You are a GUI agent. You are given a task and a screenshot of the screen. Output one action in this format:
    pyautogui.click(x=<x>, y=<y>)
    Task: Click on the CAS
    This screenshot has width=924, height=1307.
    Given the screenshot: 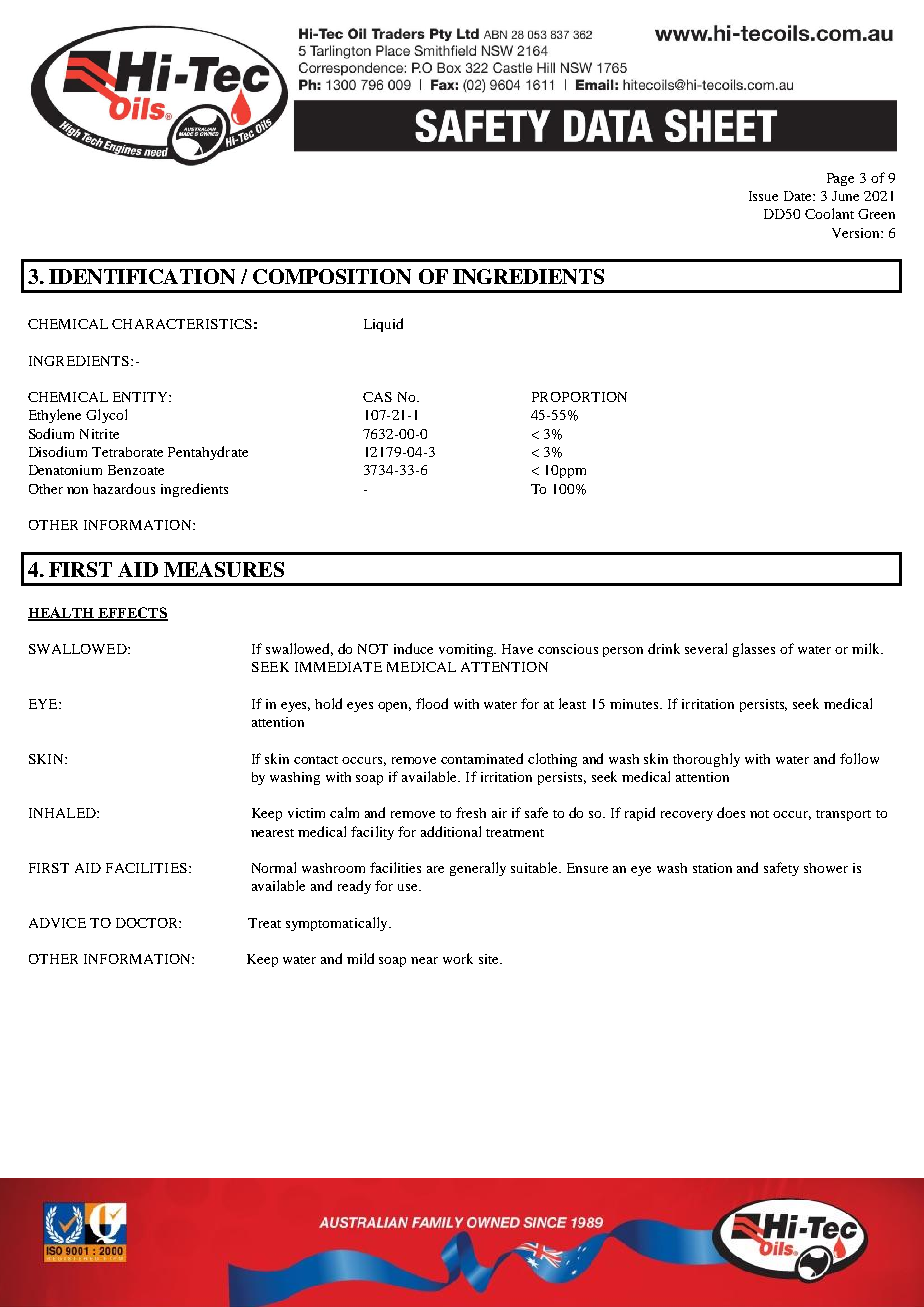 What is the action you would take?
    pyautogui.click(x=377, y=397)
